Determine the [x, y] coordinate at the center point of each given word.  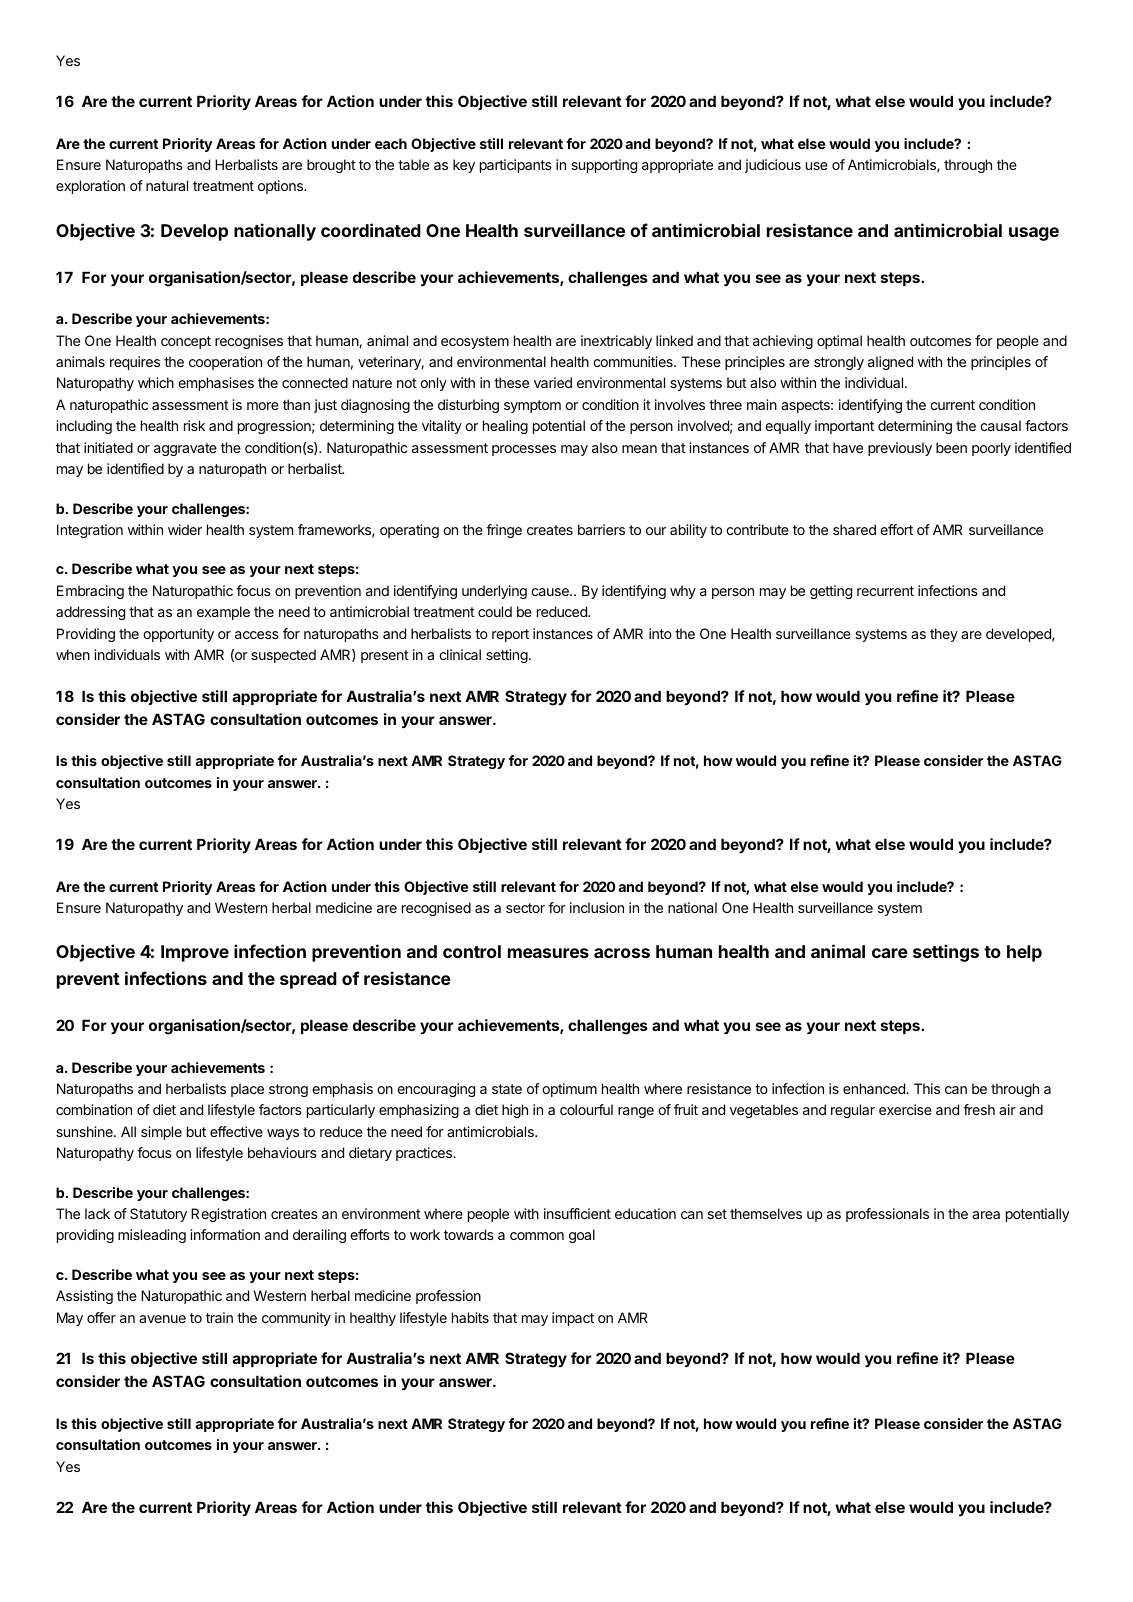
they [944, 635]
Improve [195, 953]
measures [548, 953]
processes [524, 450]
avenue [162, 1319]
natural [167, 185]
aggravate [185, 449]
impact [573, 1319]
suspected [283, 656]
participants [516, 166]
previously [900, 449]
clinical [460, 654]
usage [1034, 234]
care [890, 953]
